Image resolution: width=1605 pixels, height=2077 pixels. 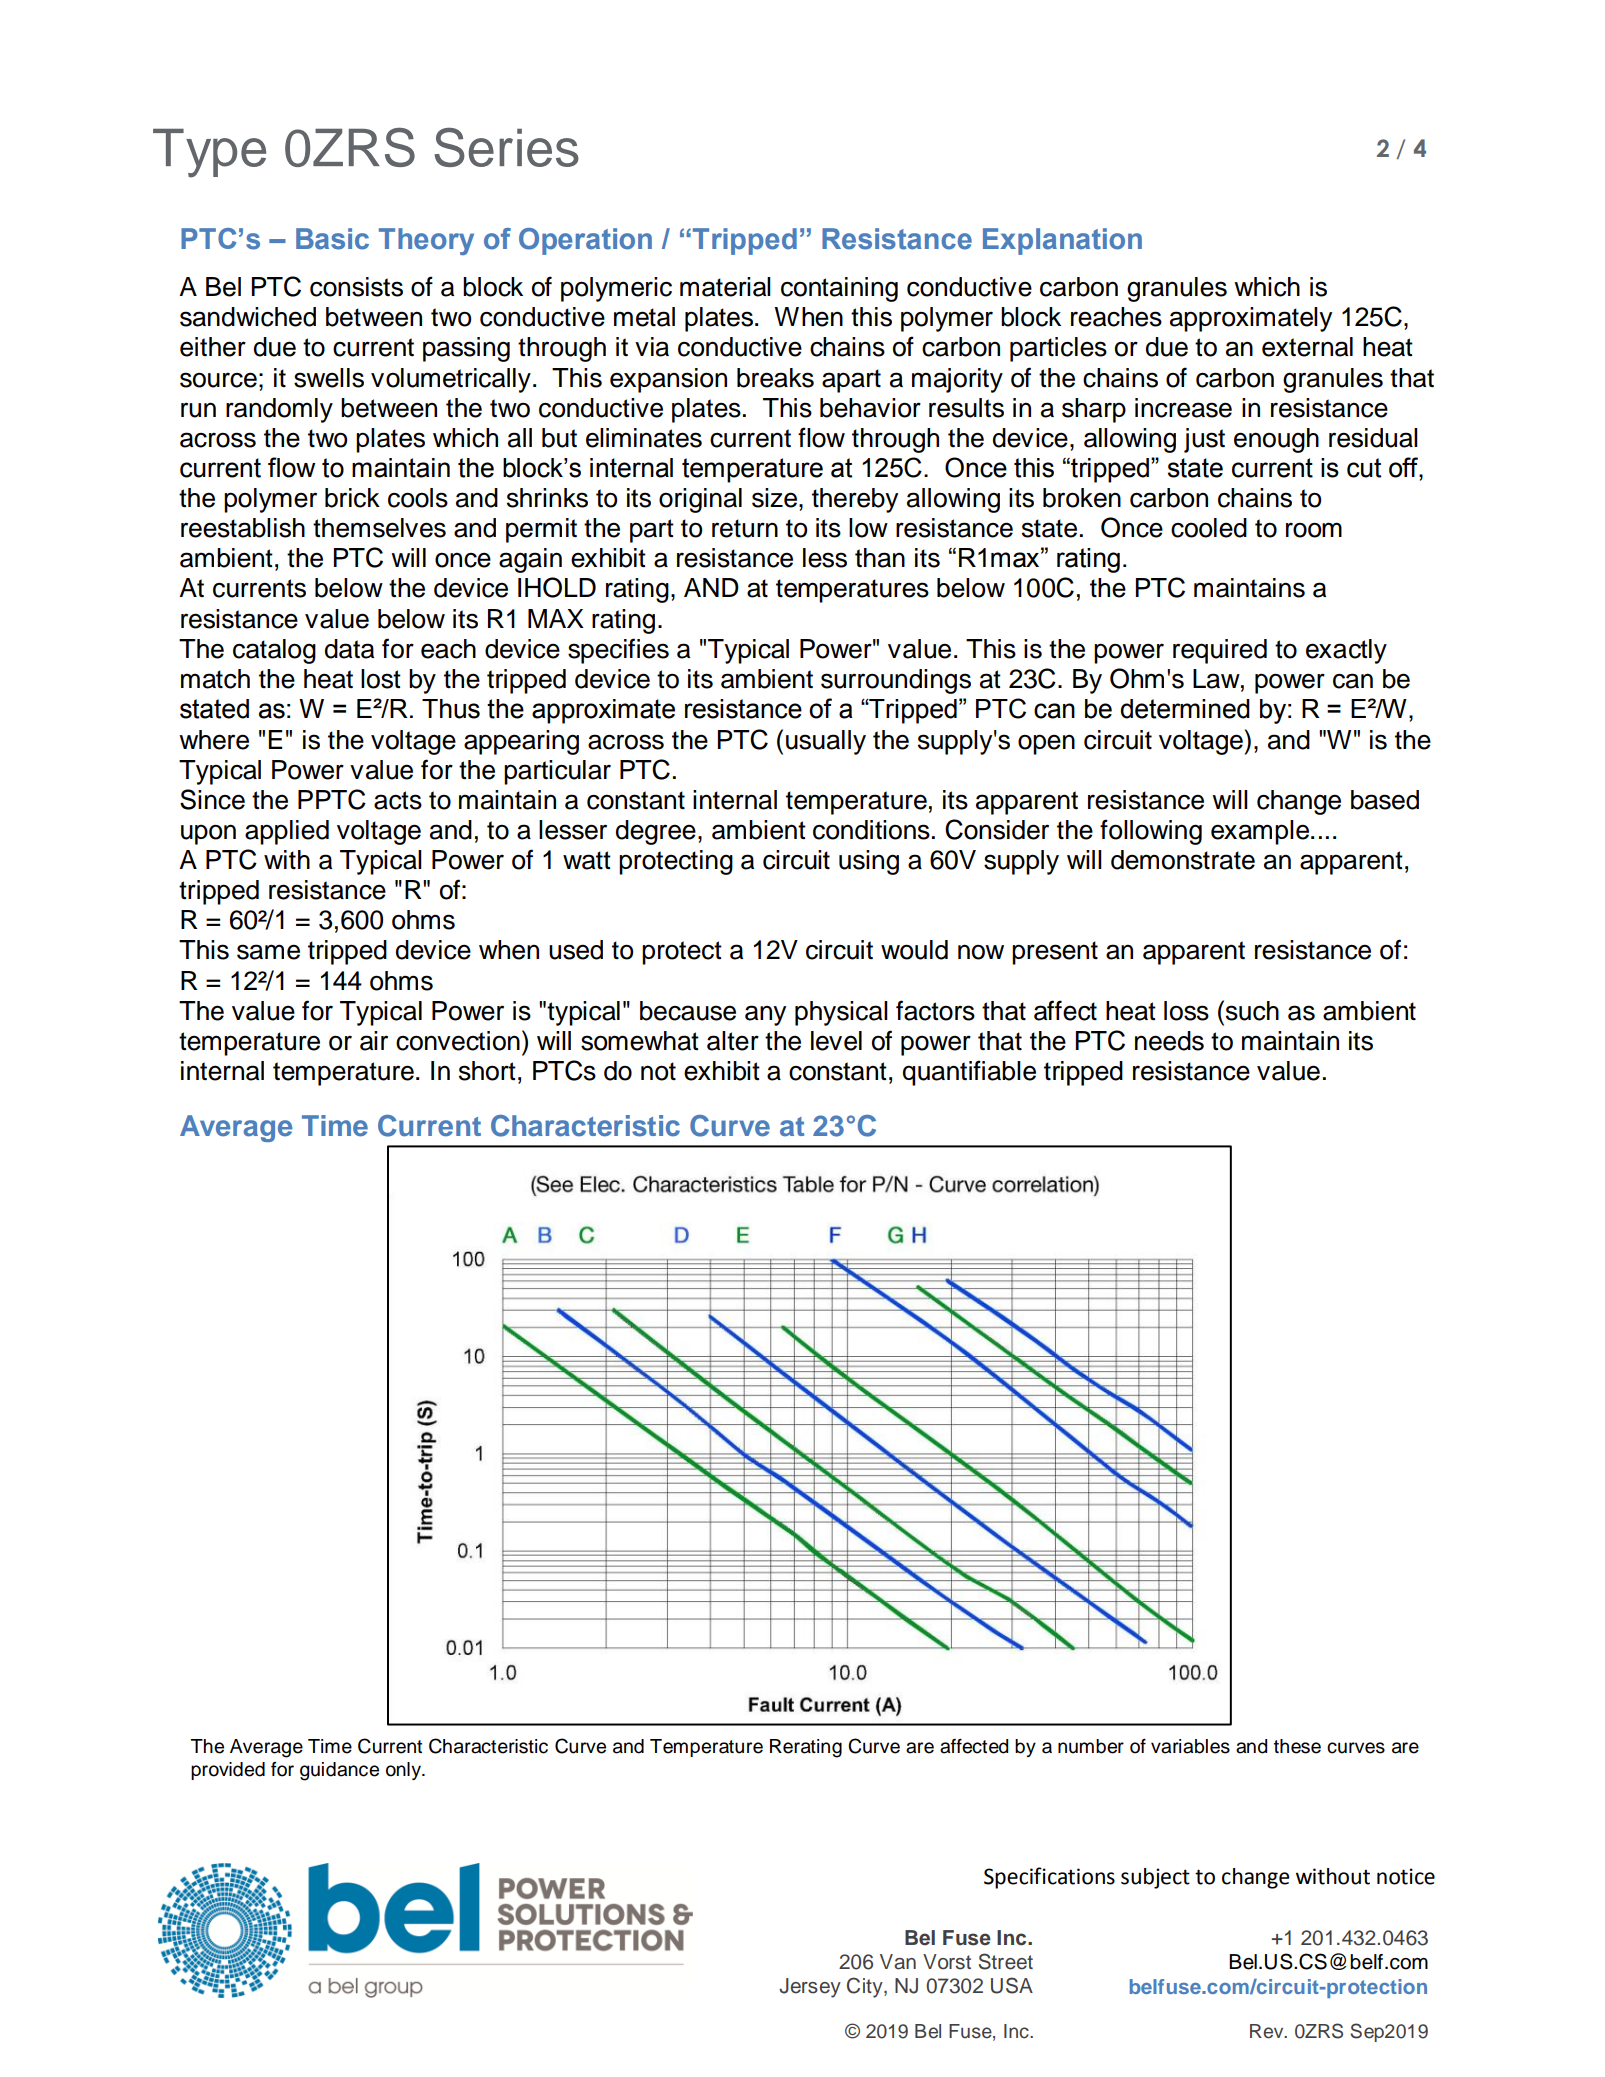 What do you see at coordinates (1252, 1011) in the page?
I see `such` at bounding box center [1252, 1011].
